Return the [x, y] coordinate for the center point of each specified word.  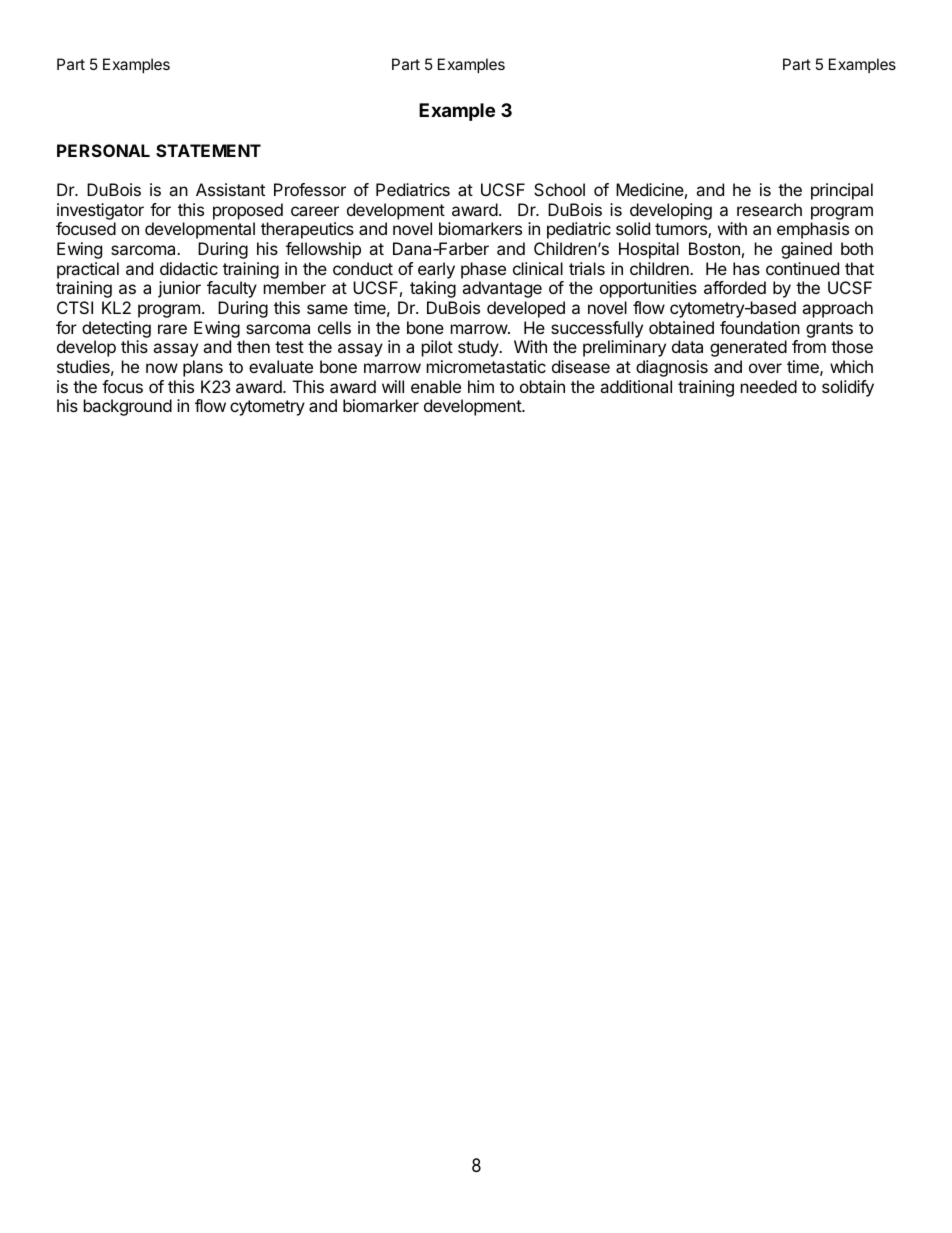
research [769, 209]
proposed [248, 211]
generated [748, 348]
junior [179, 289]
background [128, 407]
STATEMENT [208, 150]
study [479, 348]
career [315, 211]
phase [483, 270]
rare [172, 329]
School [559, 189]
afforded [735, 287]
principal [842, 191]
